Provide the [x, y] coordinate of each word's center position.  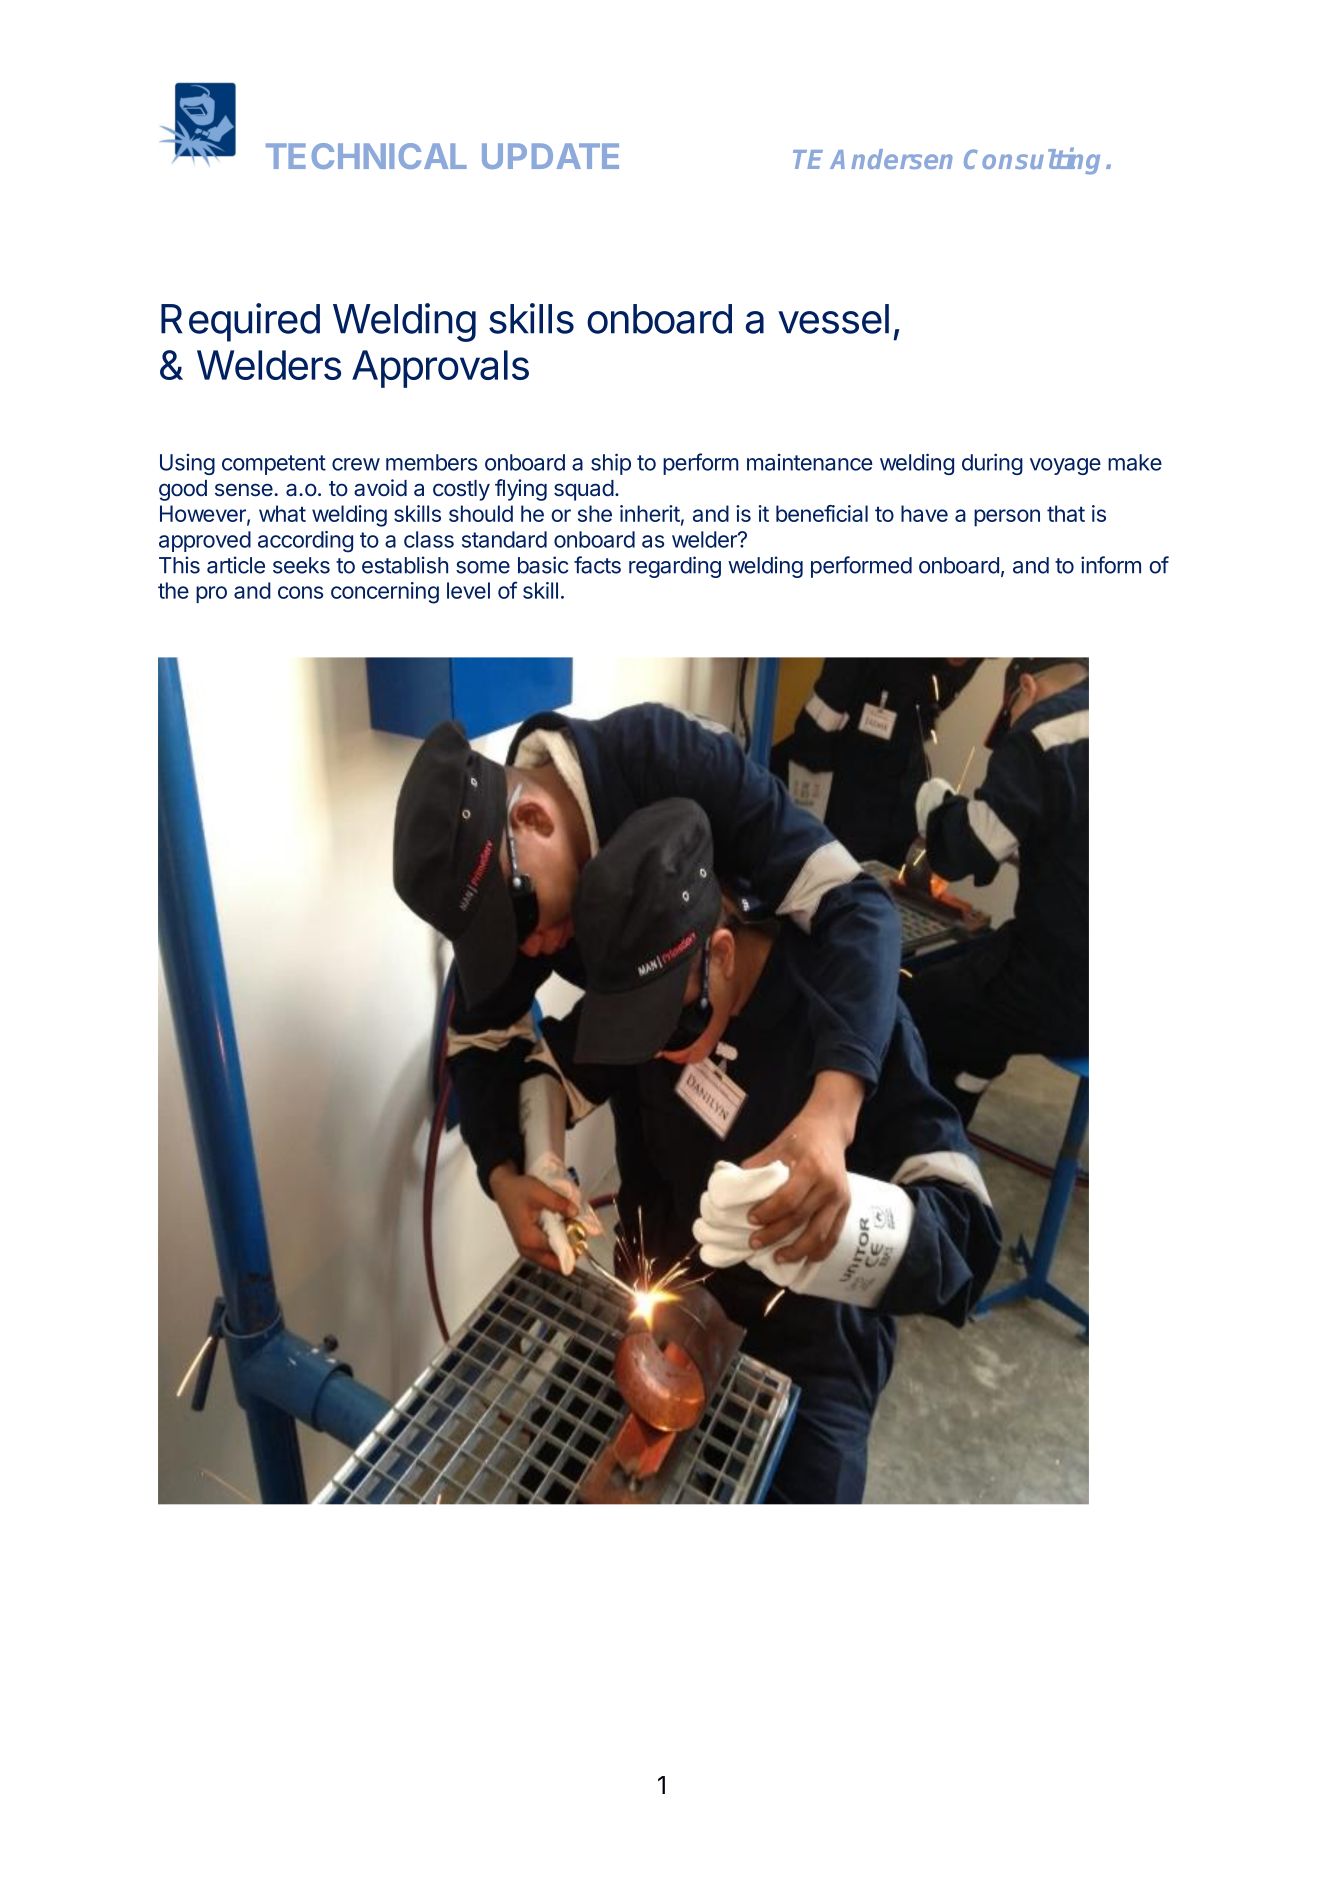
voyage [1065, 466]
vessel [833, 319]
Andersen [891, 159]
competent [274, 465]
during [992, 464]
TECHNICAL [366, 156]
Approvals [440, 369]
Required [240, 322]
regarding [675, 567]
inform [1111, 565]
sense [244, 490]
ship [611, 464]
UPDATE [550, 156]
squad [584, 490]
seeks [301, 565]
